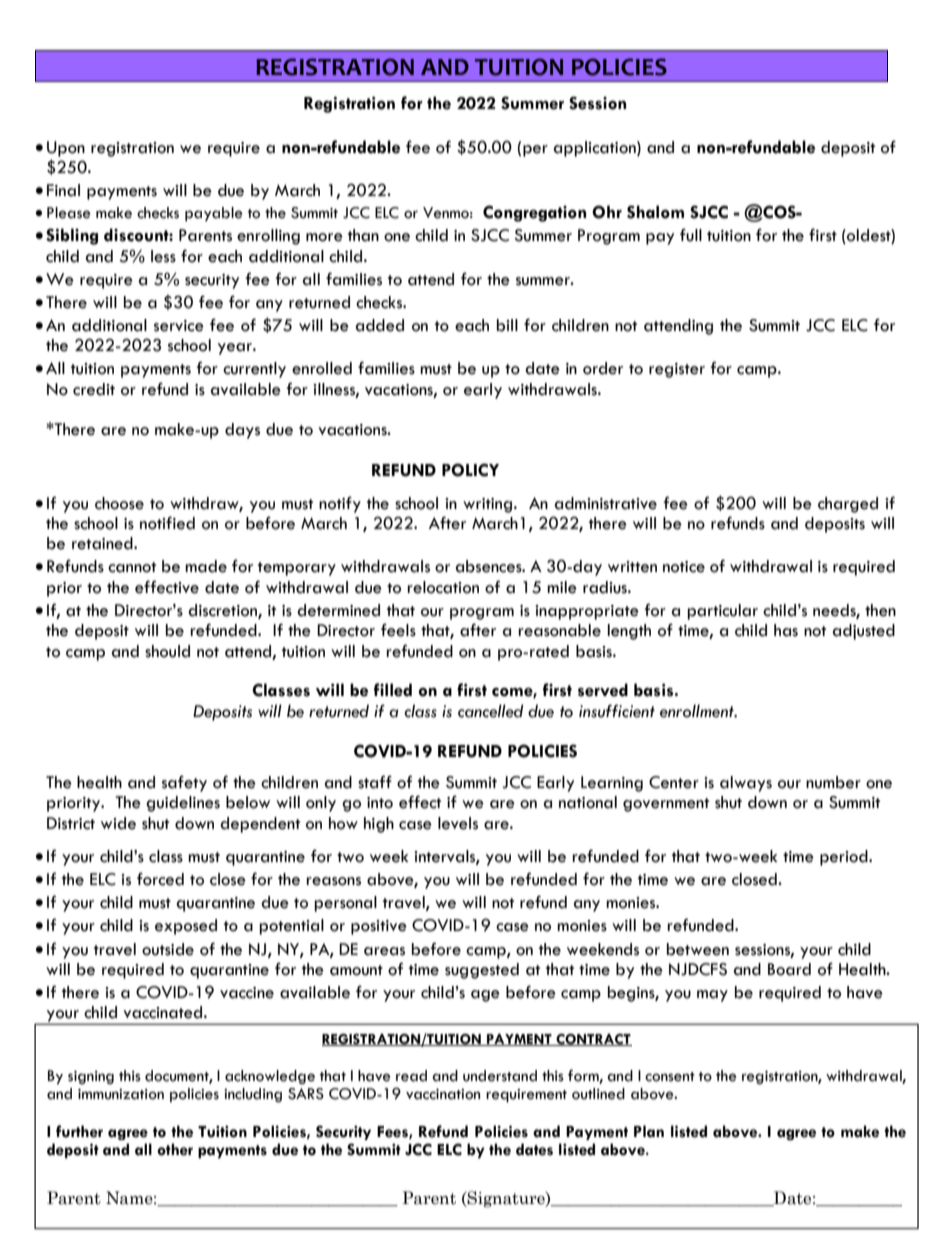  What do you see at coordinates (470, 470) in the image?
I see `POLICY` at bounding box center [470, 470].
